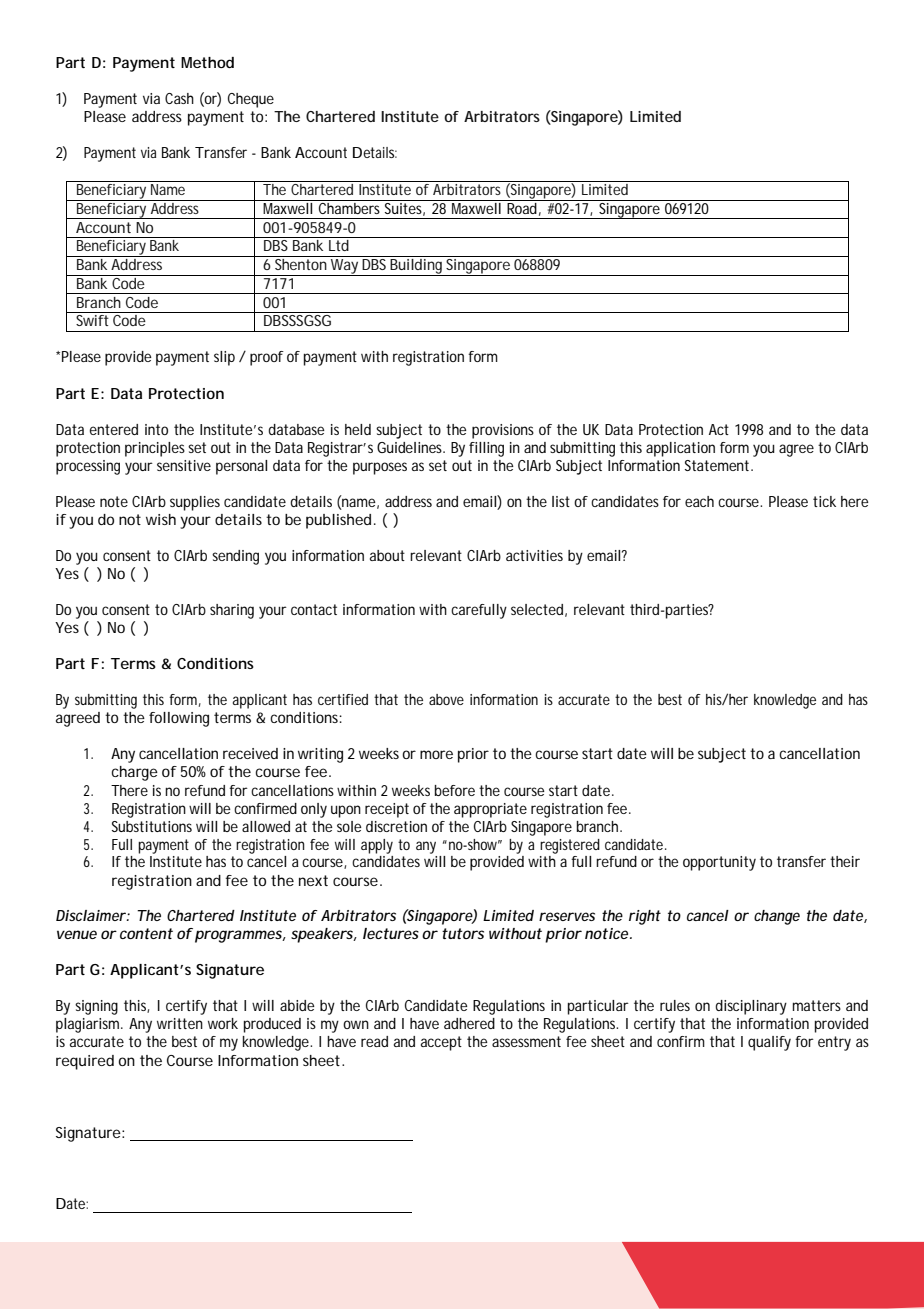  I want to click on Cash, so click(179, 98).
